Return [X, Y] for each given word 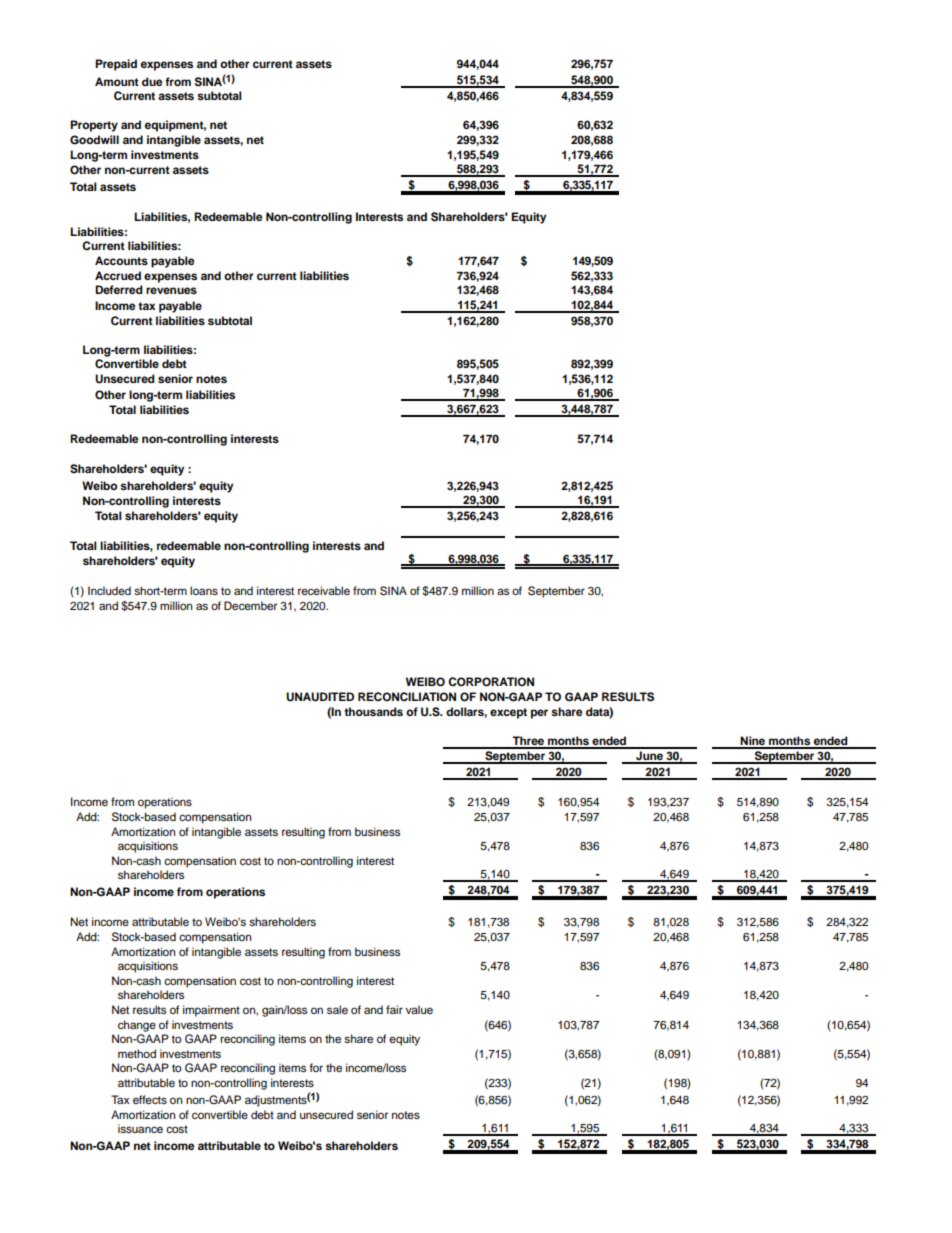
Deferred [119, 289]
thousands [373, 711]
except [508, 713]
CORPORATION [491, 682]
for [316, 1067]
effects [150, 1099]
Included [109, 590]
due [152, 81]
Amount [117, 81]
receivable [324, 590]
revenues [171, 290]
